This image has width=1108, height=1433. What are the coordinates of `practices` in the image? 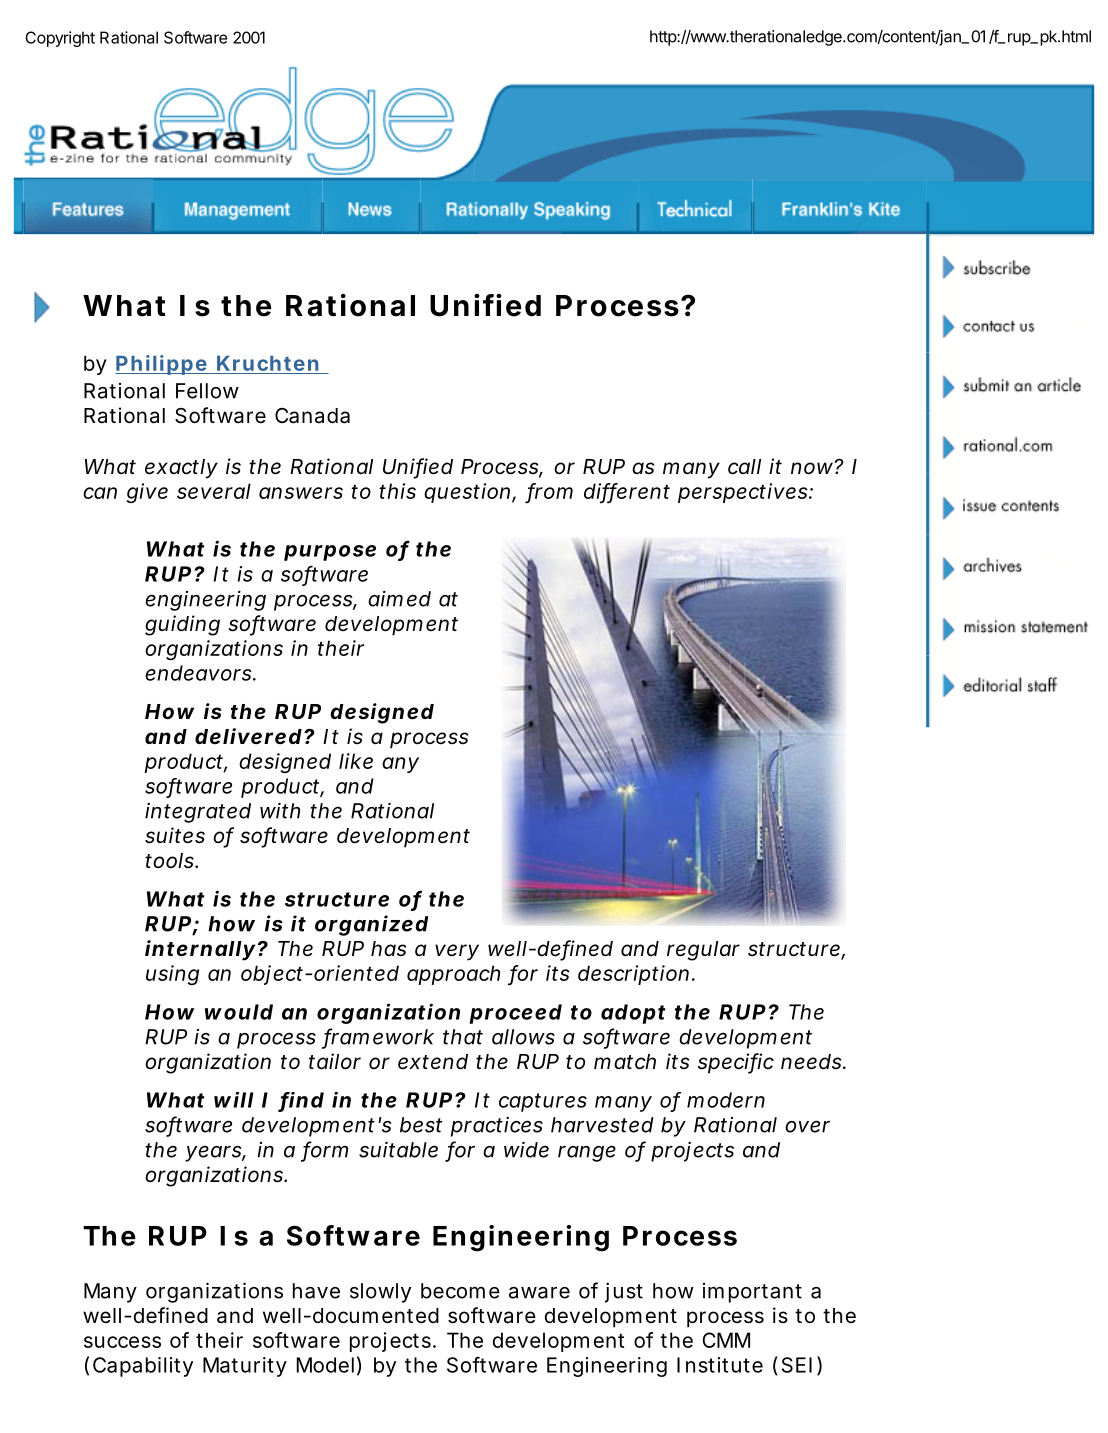 It's located at (497, 1127).
